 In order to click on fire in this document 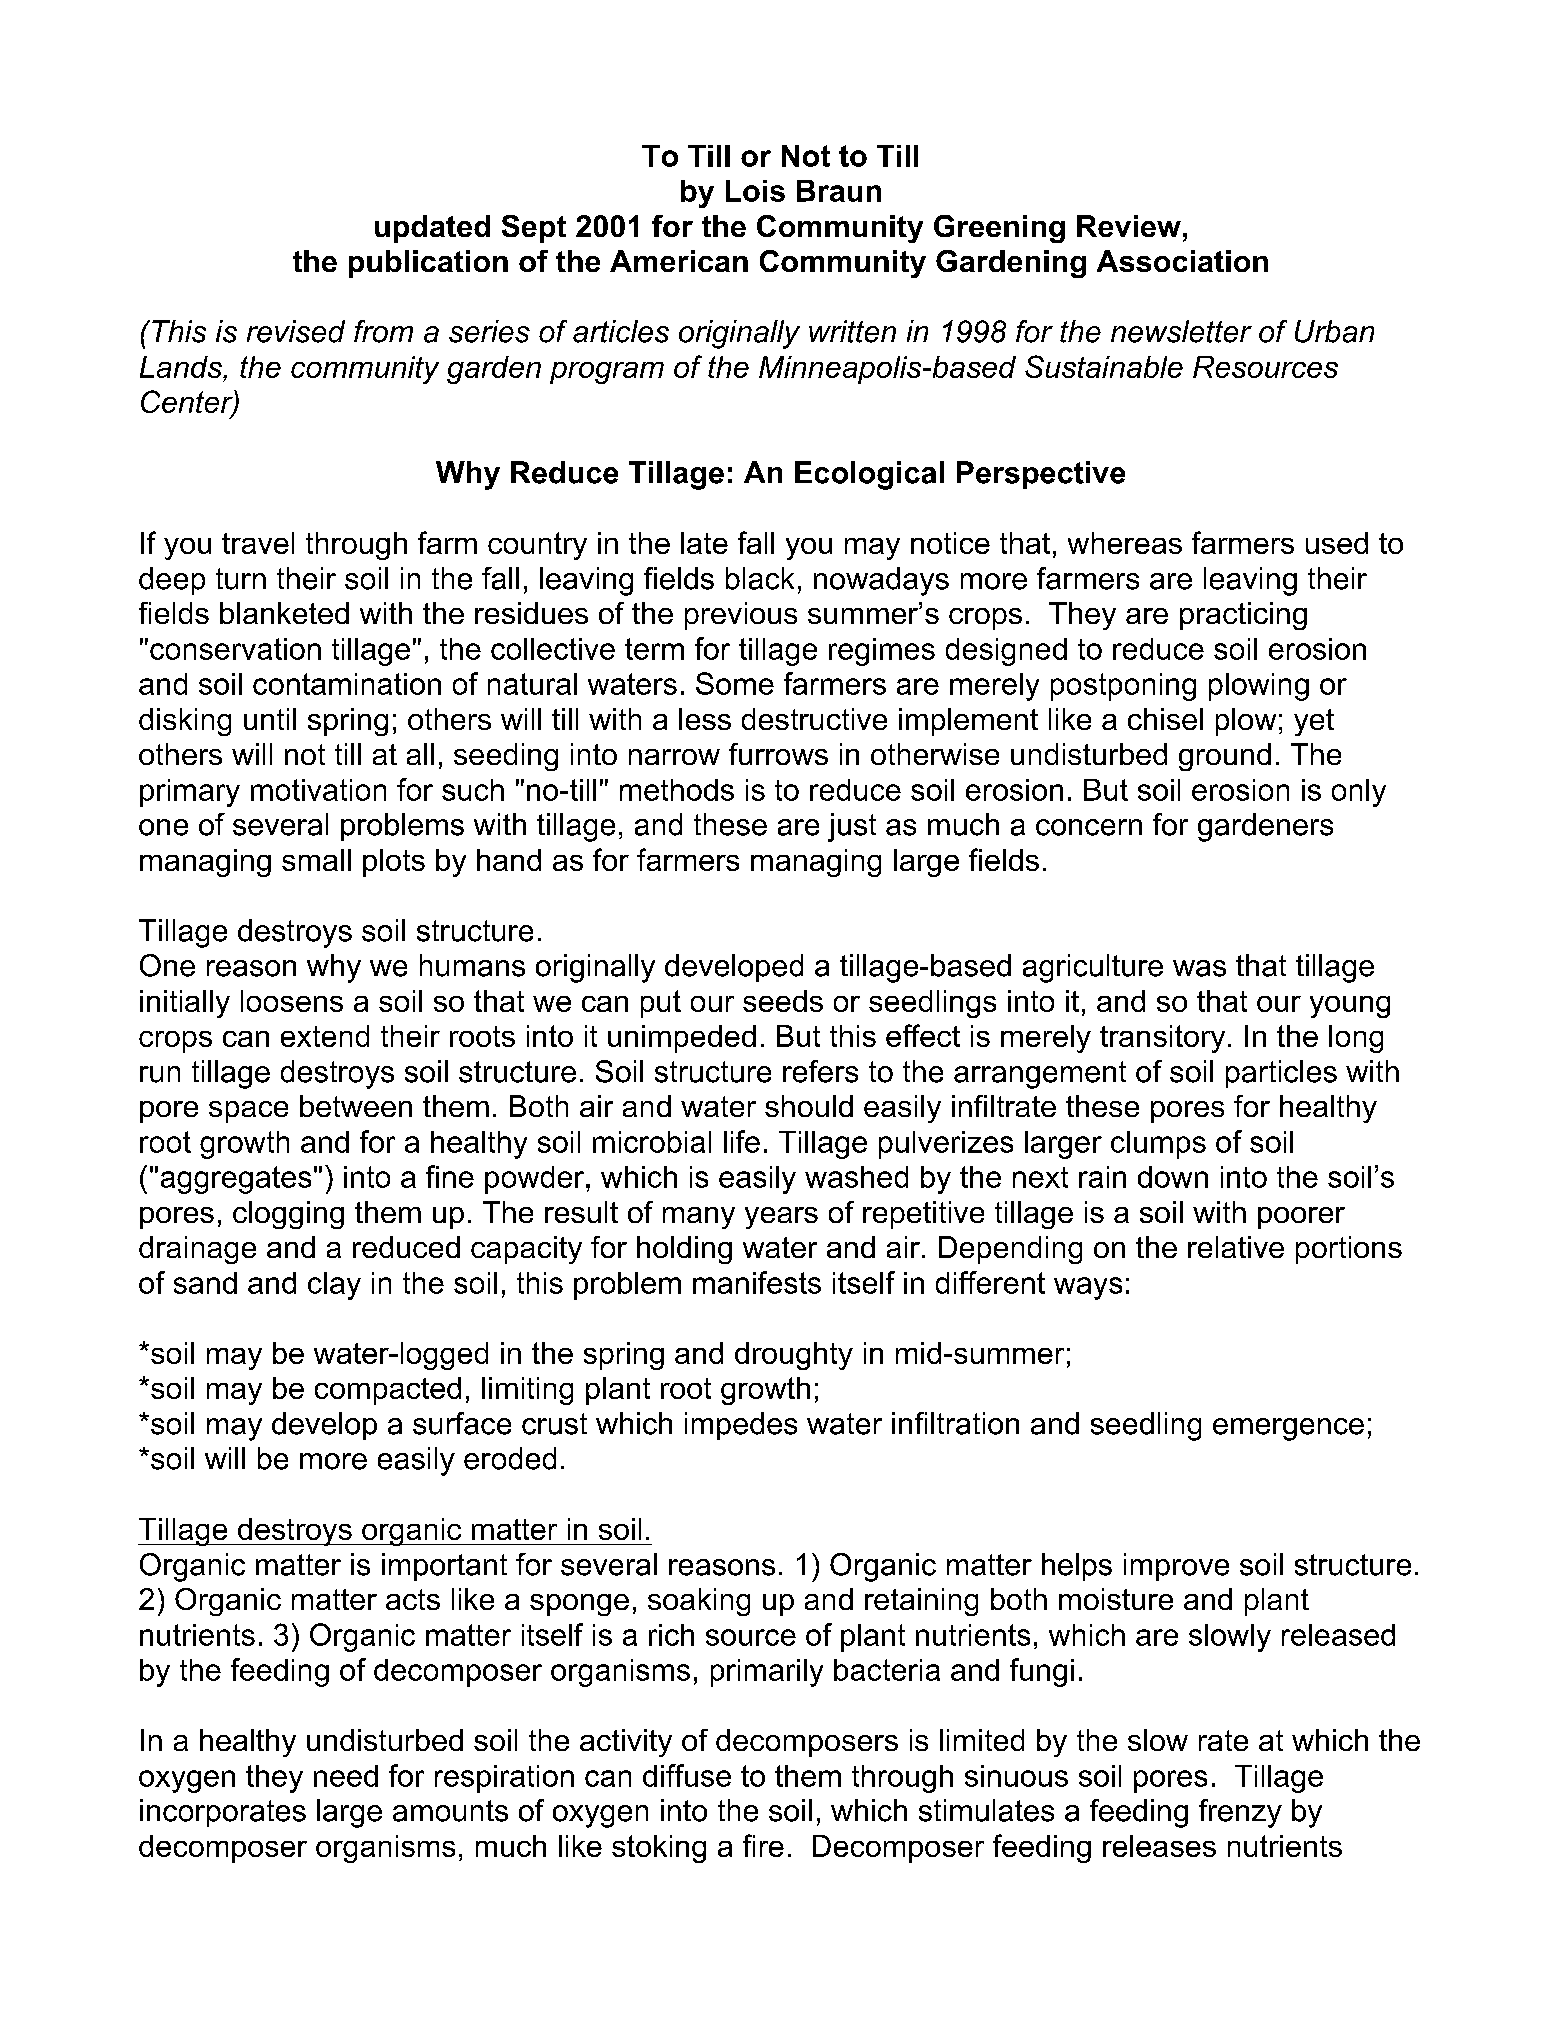, I will do `click(763, 1845)`.
